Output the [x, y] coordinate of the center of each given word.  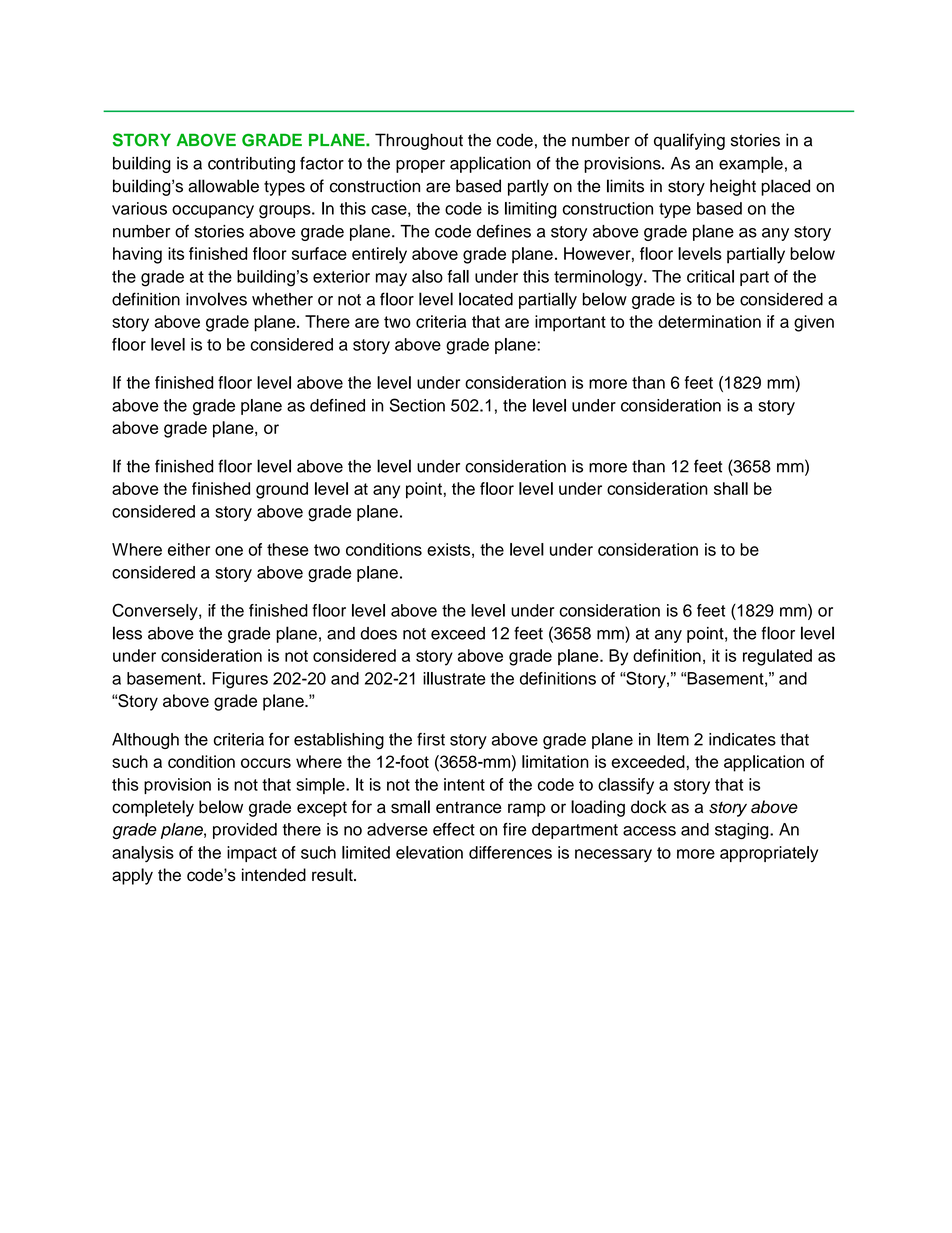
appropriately [769, 854]
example [751, 164]
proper [420, 166]
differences [510, 852]
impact [252, 854]
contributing [251, 165]
